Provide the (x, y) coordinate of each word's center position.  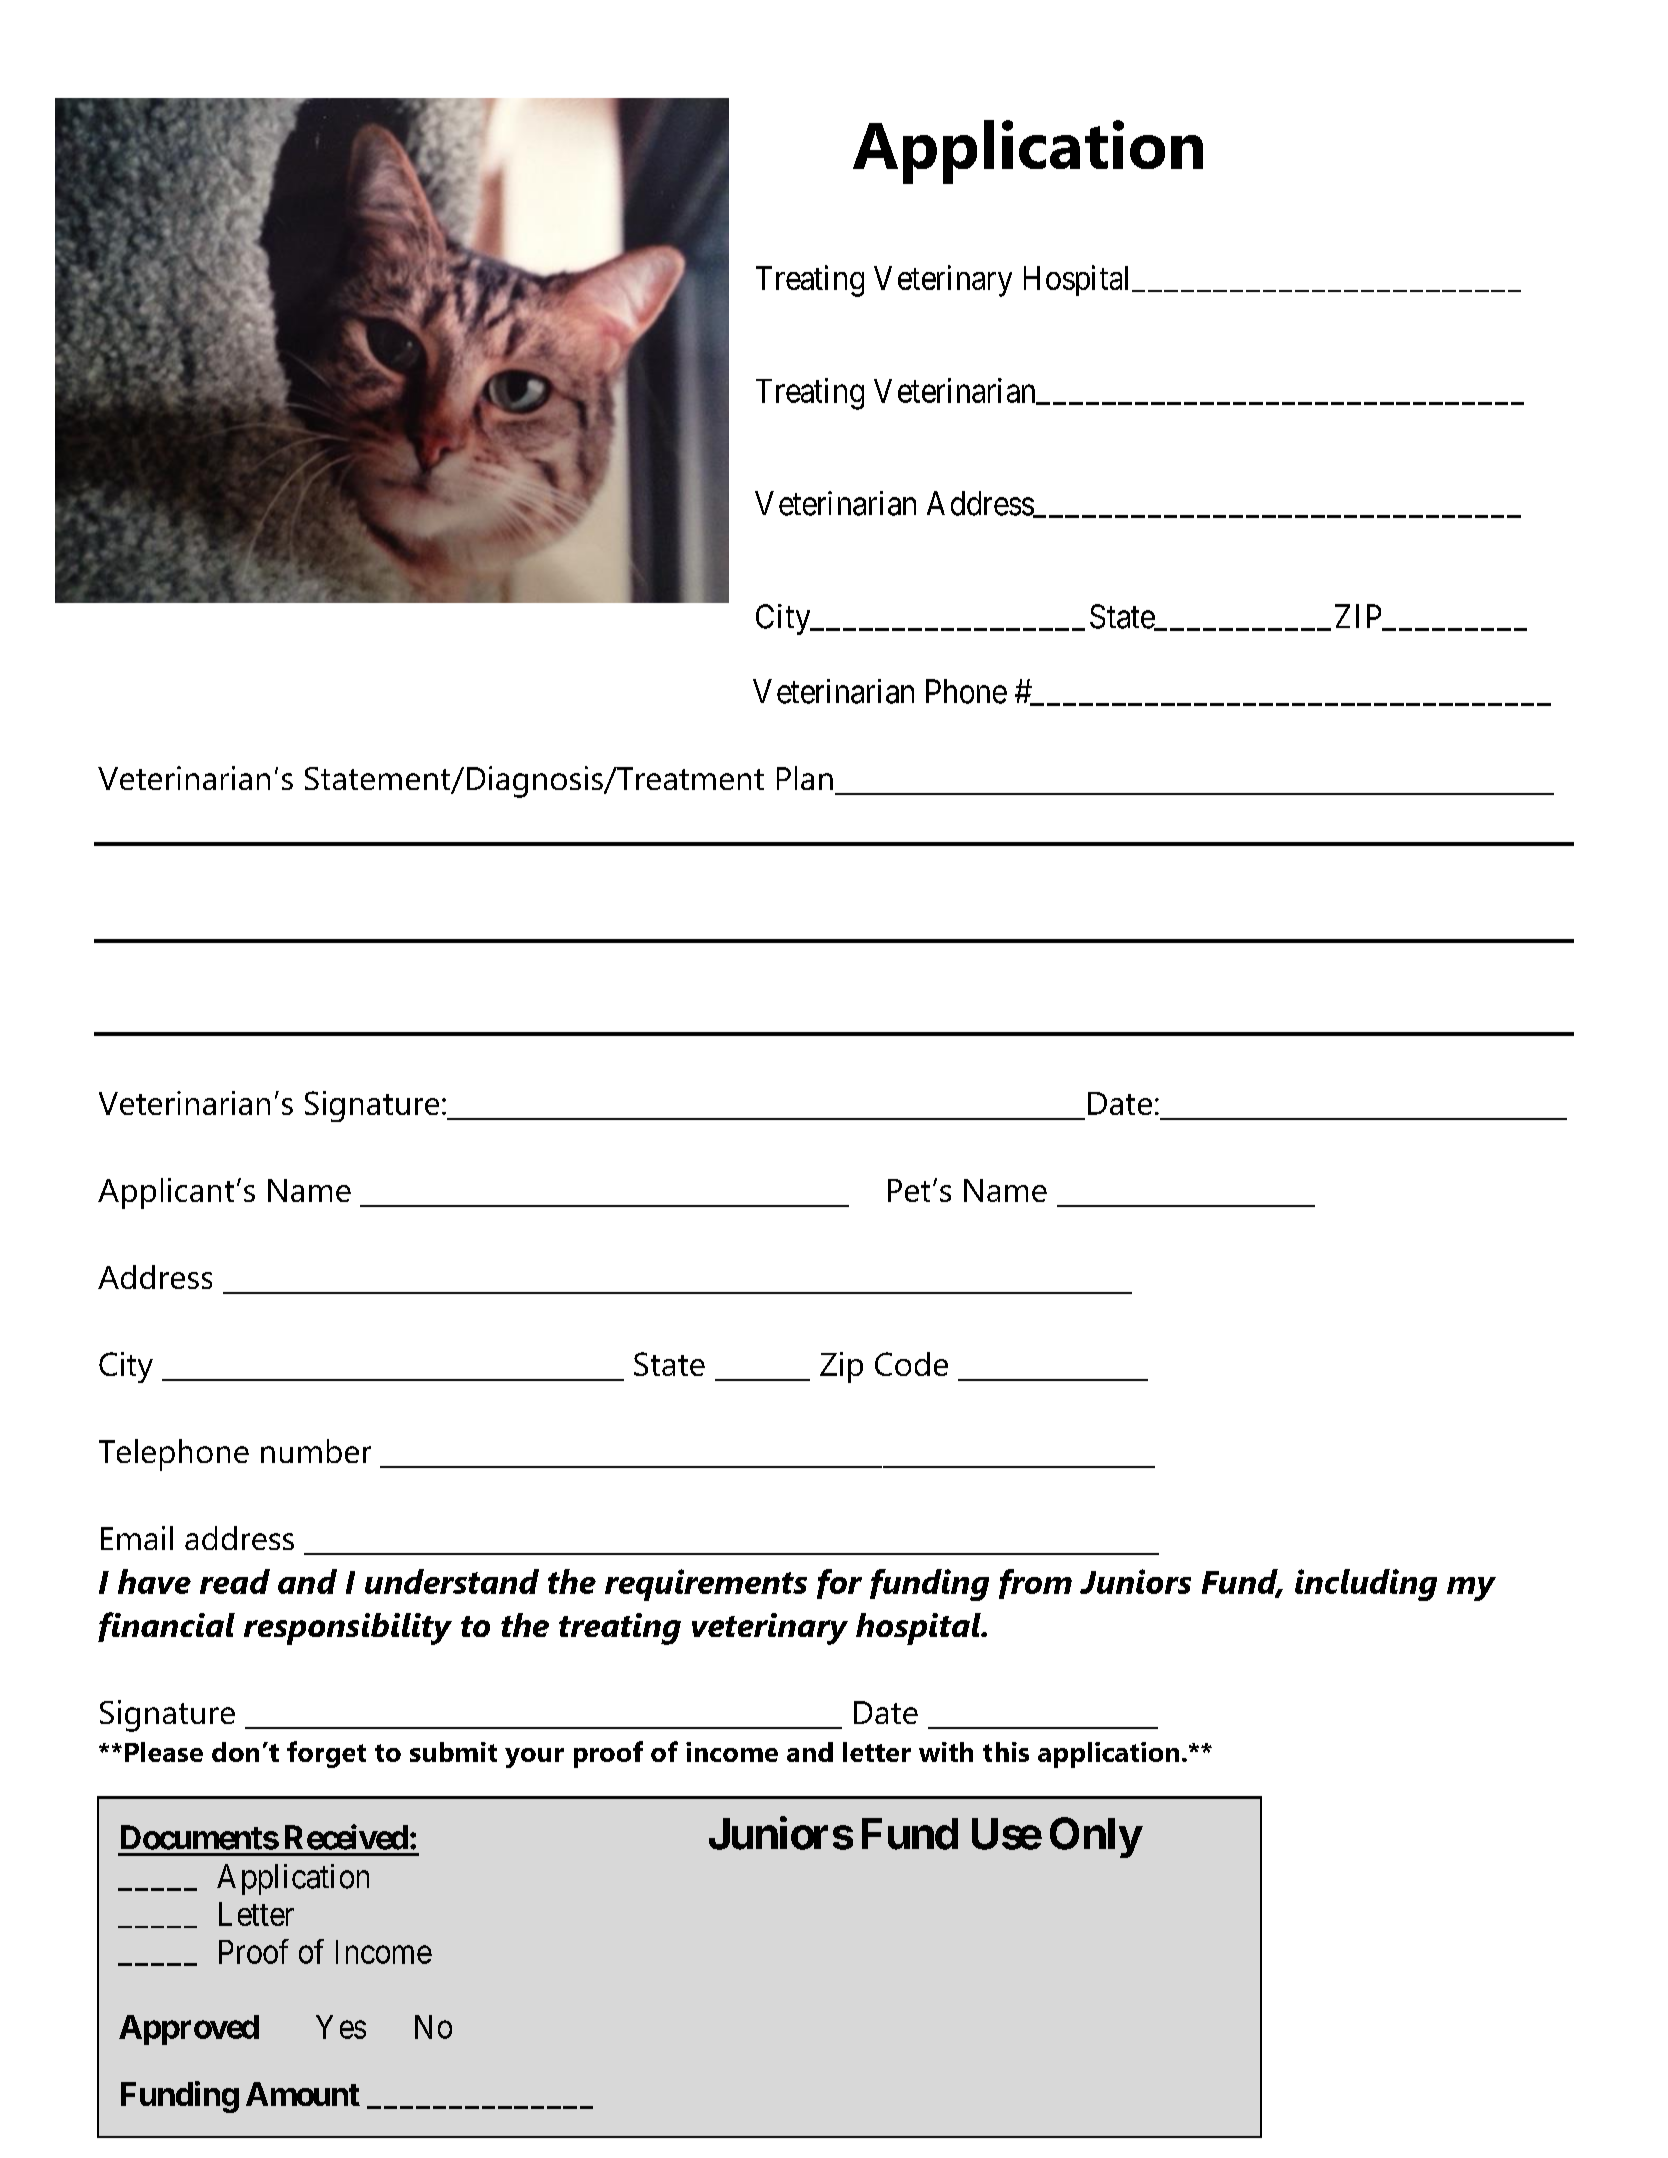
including (1366, 1585)
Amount (303, 2094)
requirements (706, 1585)
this (1006, 1752)
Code (911, 1364)
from (1035, 1584)
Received (346, 1837)
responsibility (348, 1629)
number (316, 1451)
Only (1095, 1837)
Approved (189, 2030)
